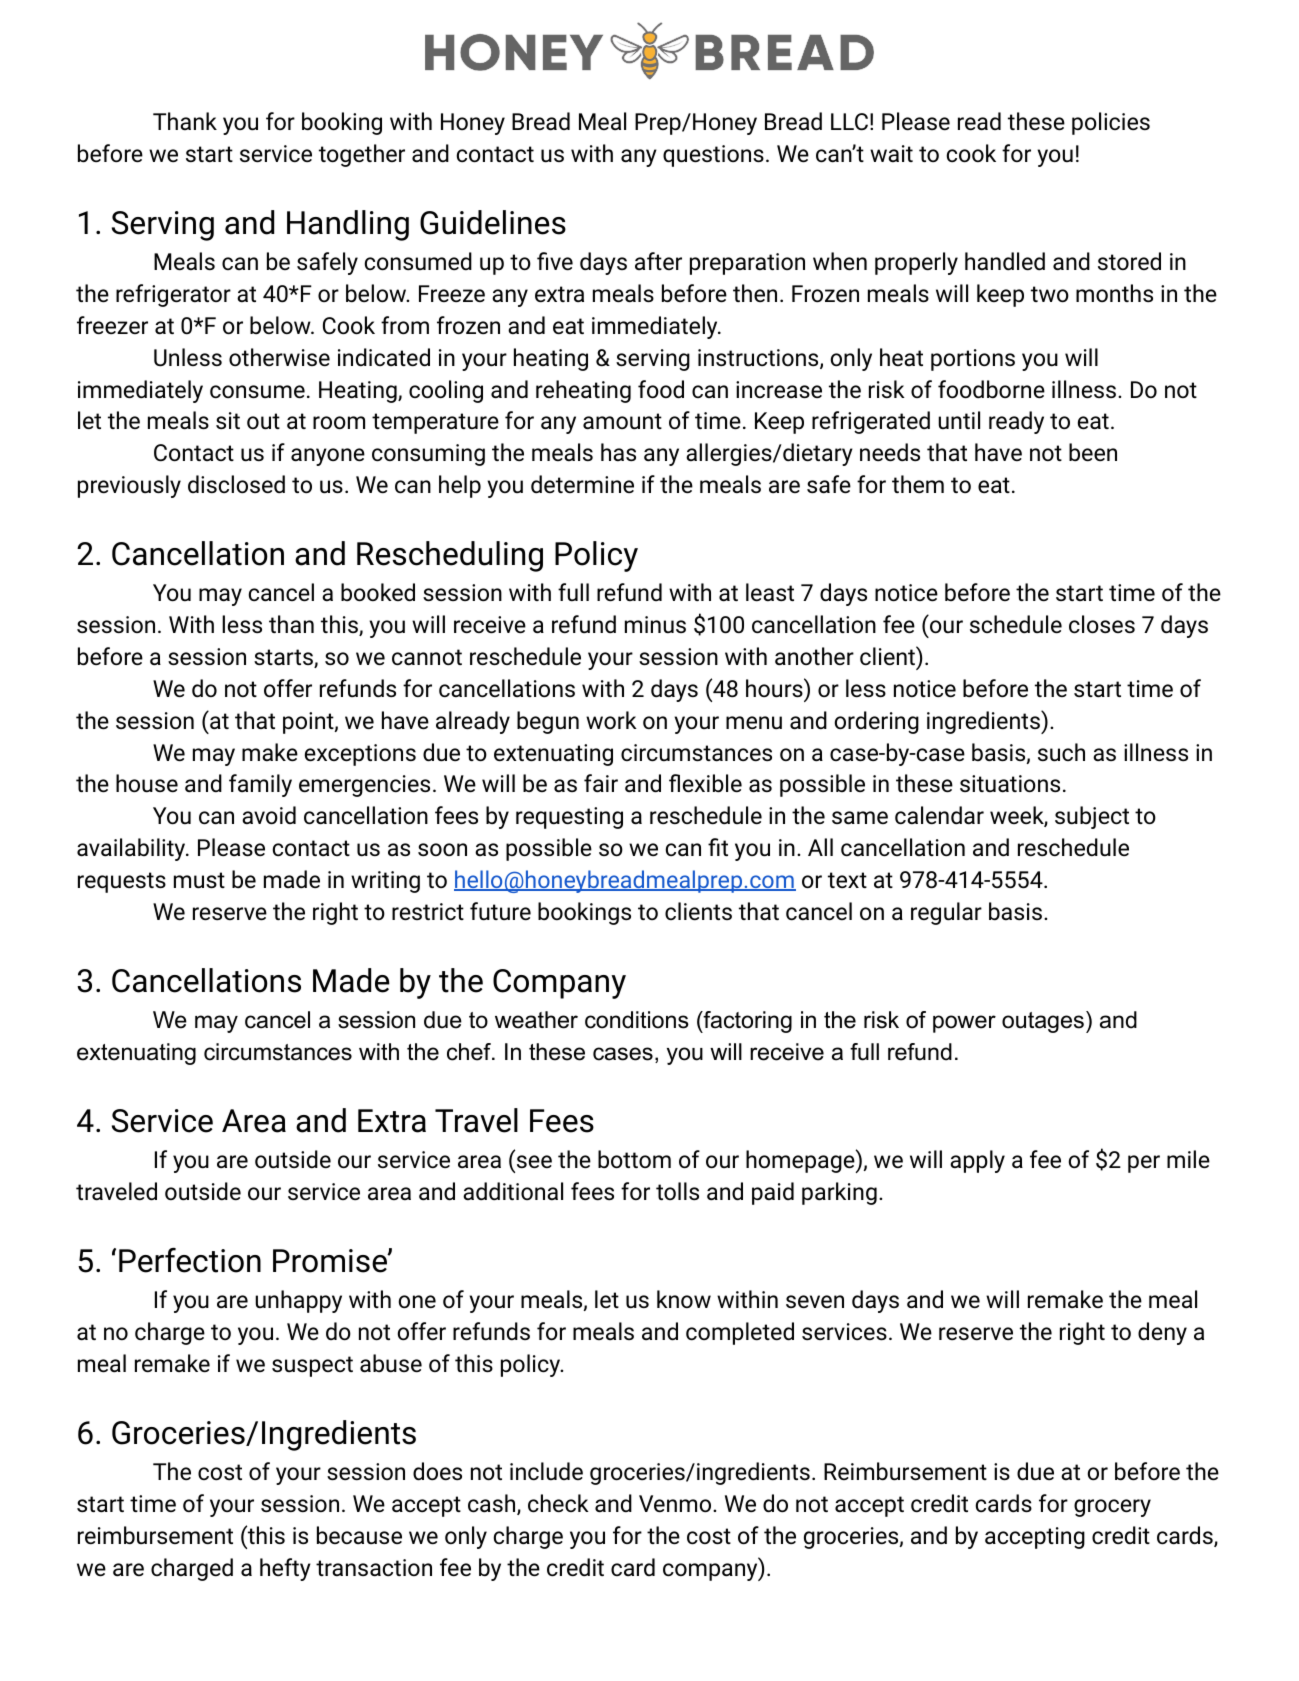 This screenshot has width=1299, height=1681. What do you see at coordinates (677, 1191) in the screenshot?
I see `tolls` at bounding box center [677, 1191].
